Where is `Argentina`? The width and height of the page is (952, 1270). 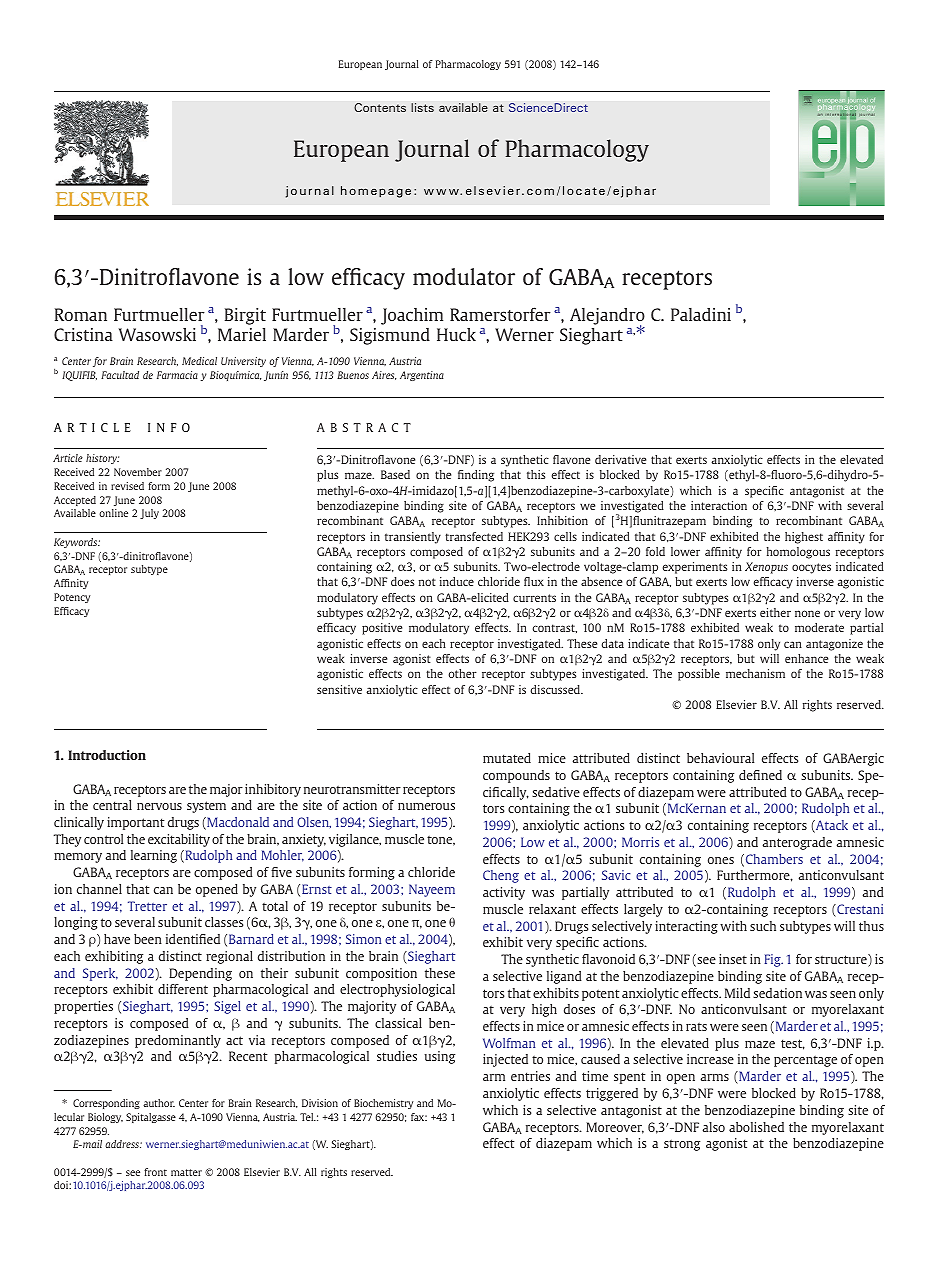
Argentina is located at coordinates (422, 376).
